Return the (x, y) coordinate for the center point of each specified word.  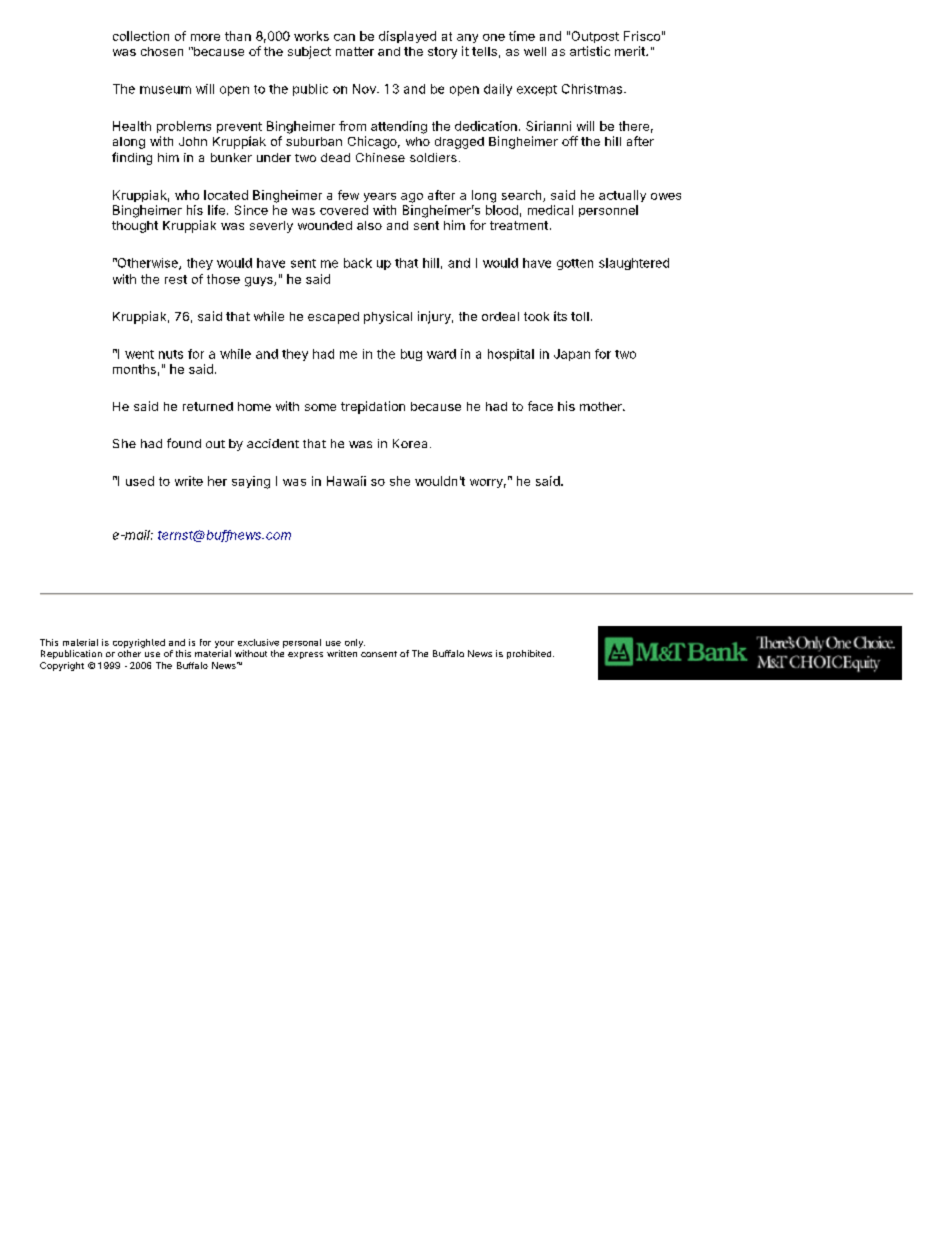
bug (411, 355)
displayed (407, 37)
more (205, 37)
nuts (171, 354)
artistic (590, 51)
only (355, 643)
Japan (572, 355)
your (224, 644)
